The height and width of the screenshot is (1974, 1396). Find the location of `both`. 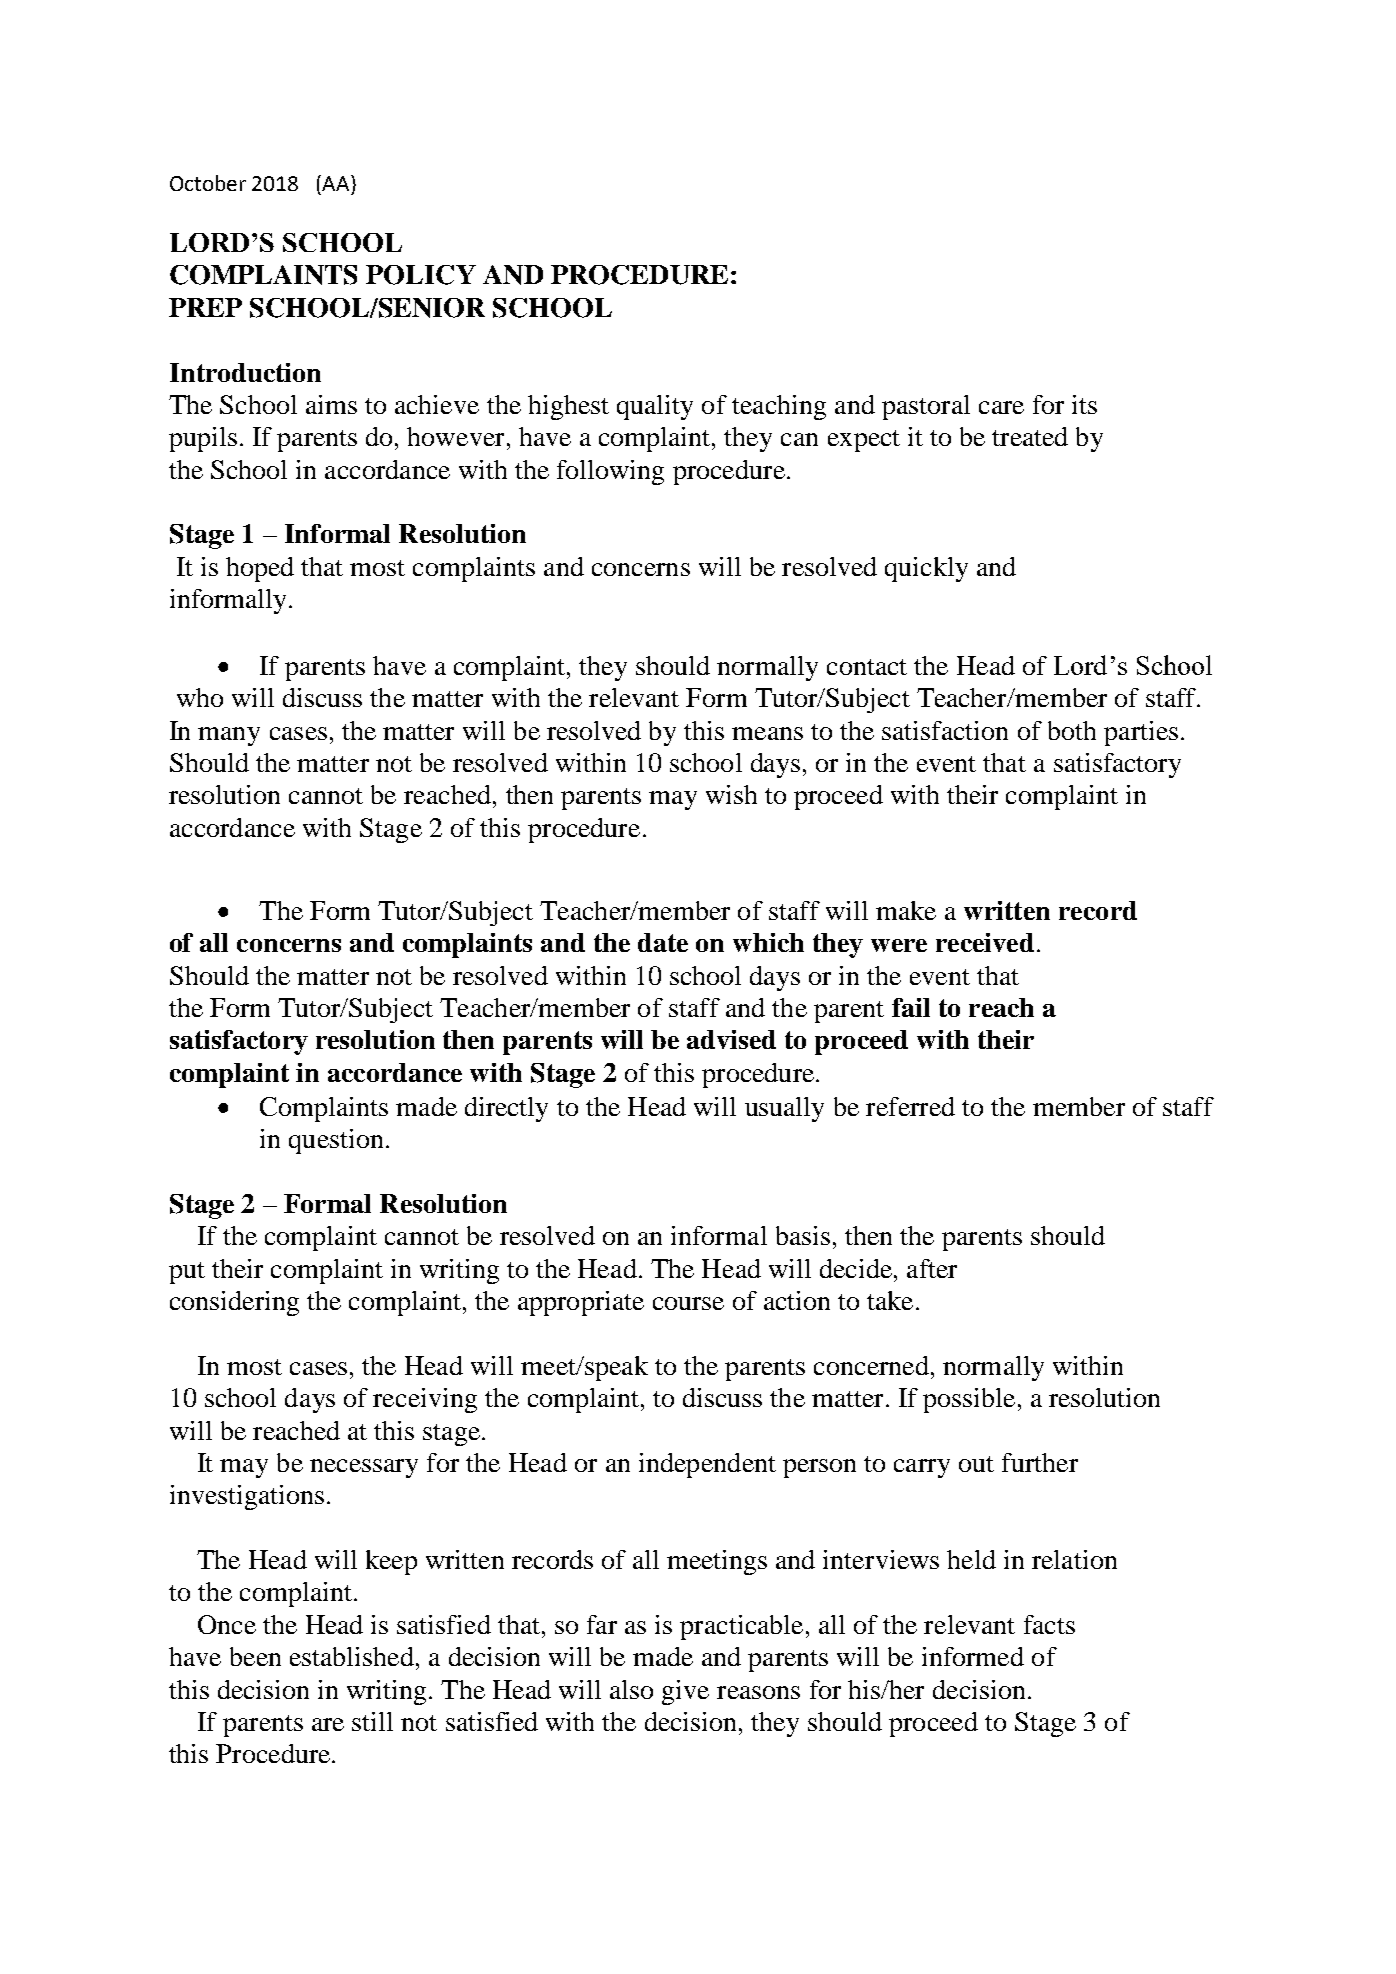

both is located at coordinates (1072, 730).
